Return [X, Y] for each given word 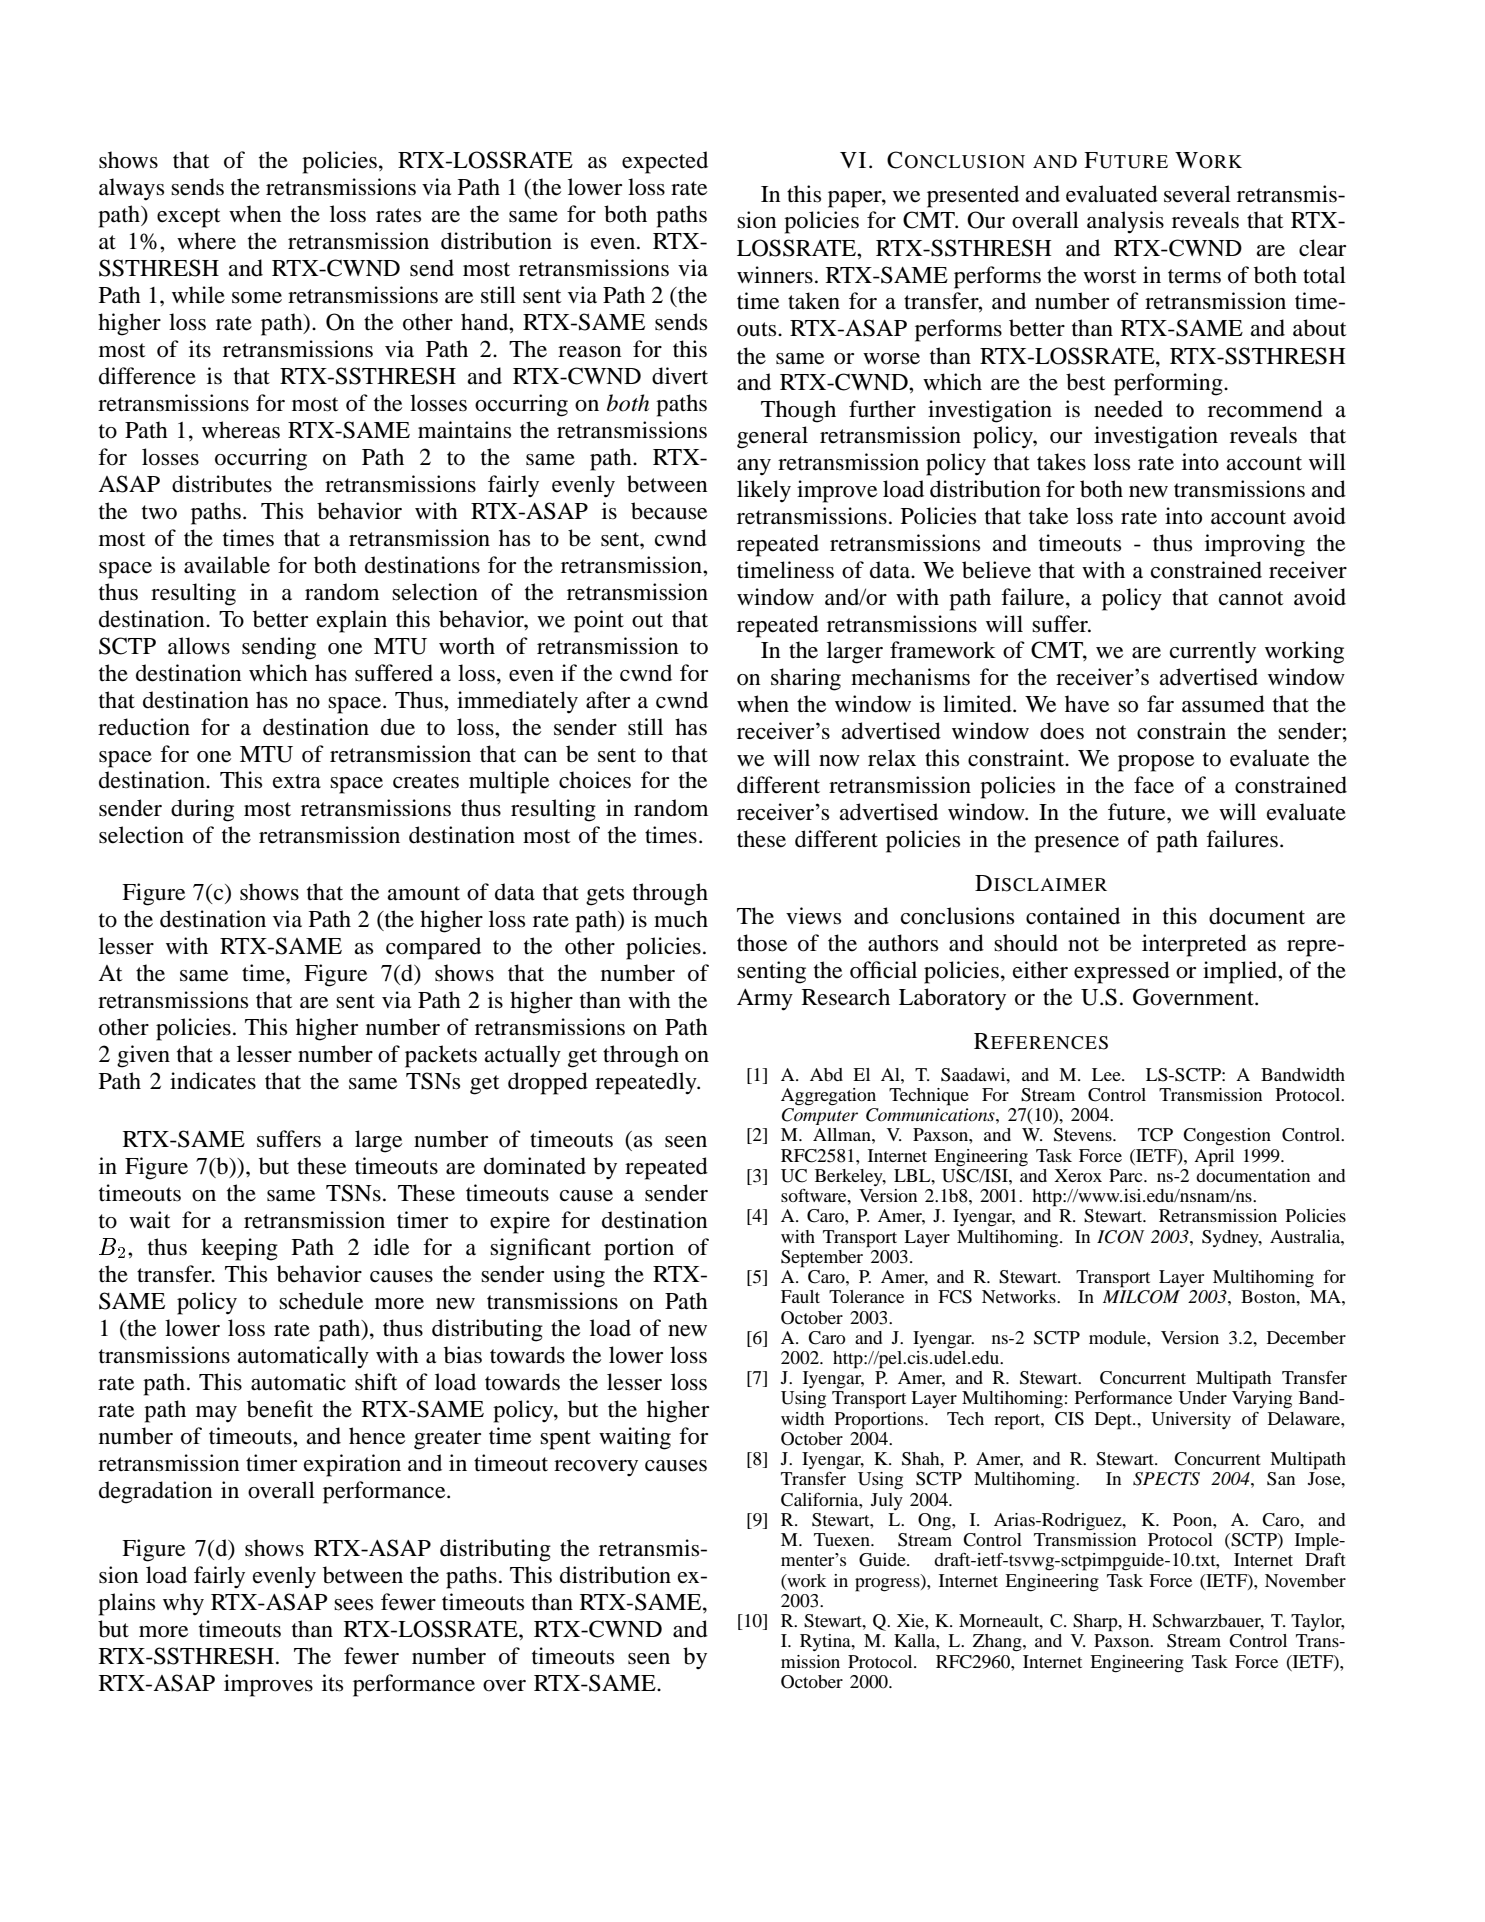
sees [353, 1605]
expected [665, 162]
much [681, 919]
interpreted [1194, 945]
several [1197, 194]
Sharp [1096, 1623]
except [189, 218]
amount [423, 893]
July [887, 1501]
